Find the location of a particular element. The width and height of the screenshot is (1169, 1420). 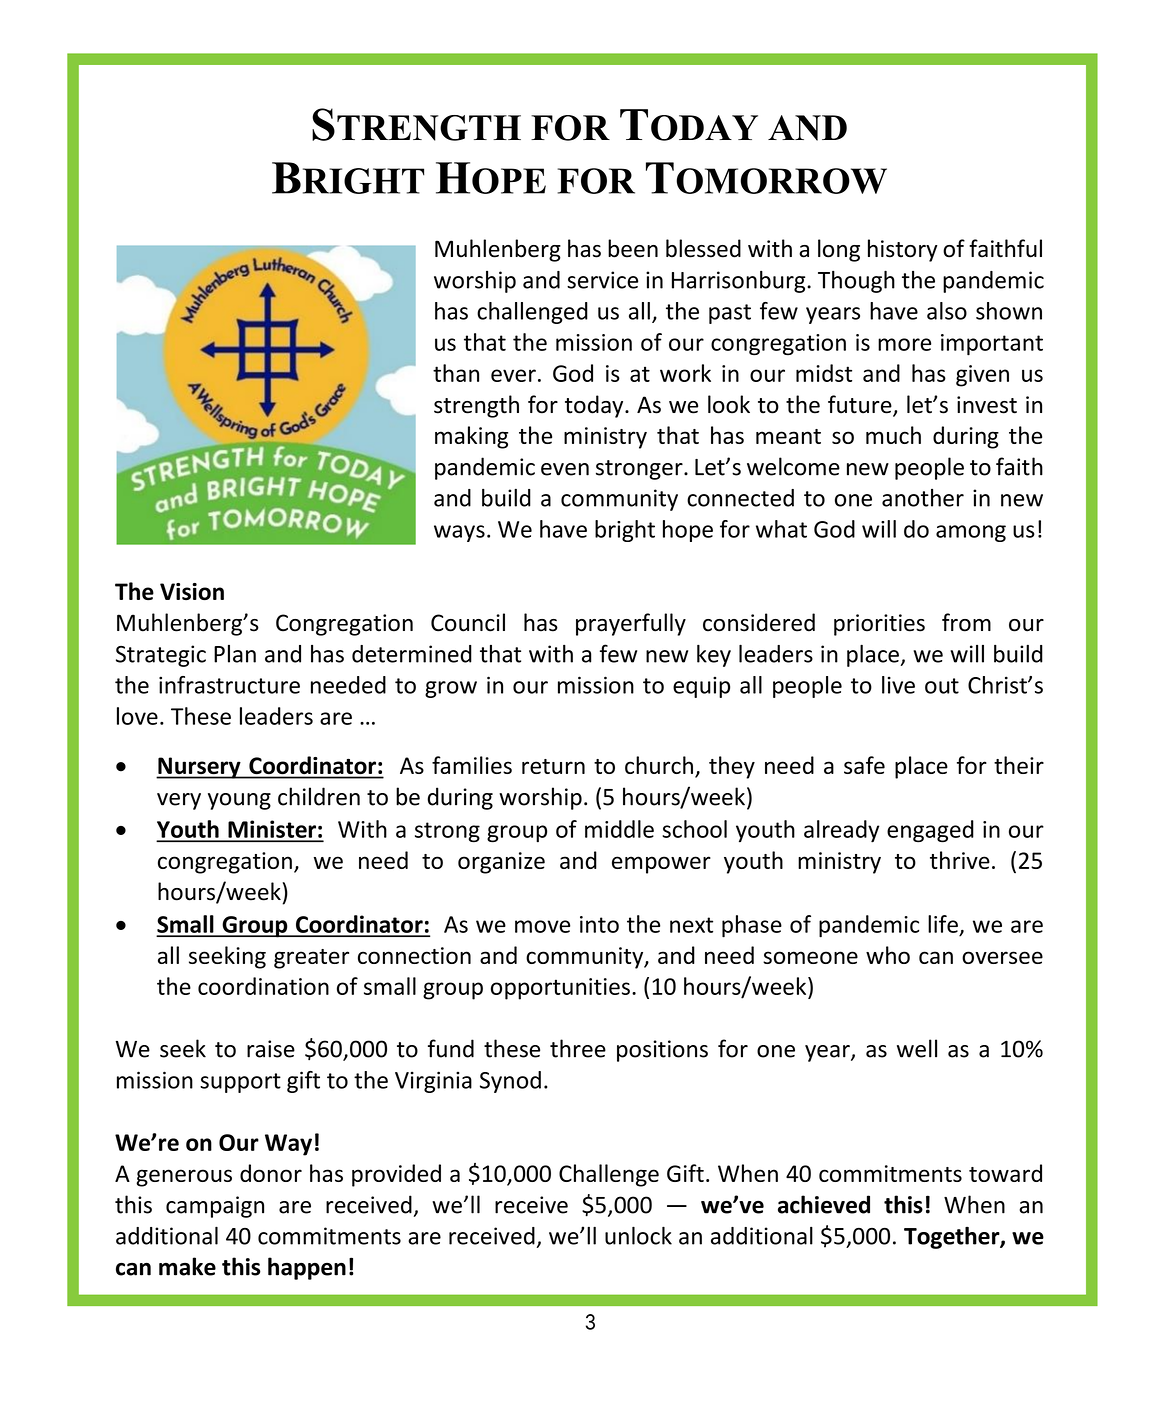

history is located at coordinates (903, 250).
